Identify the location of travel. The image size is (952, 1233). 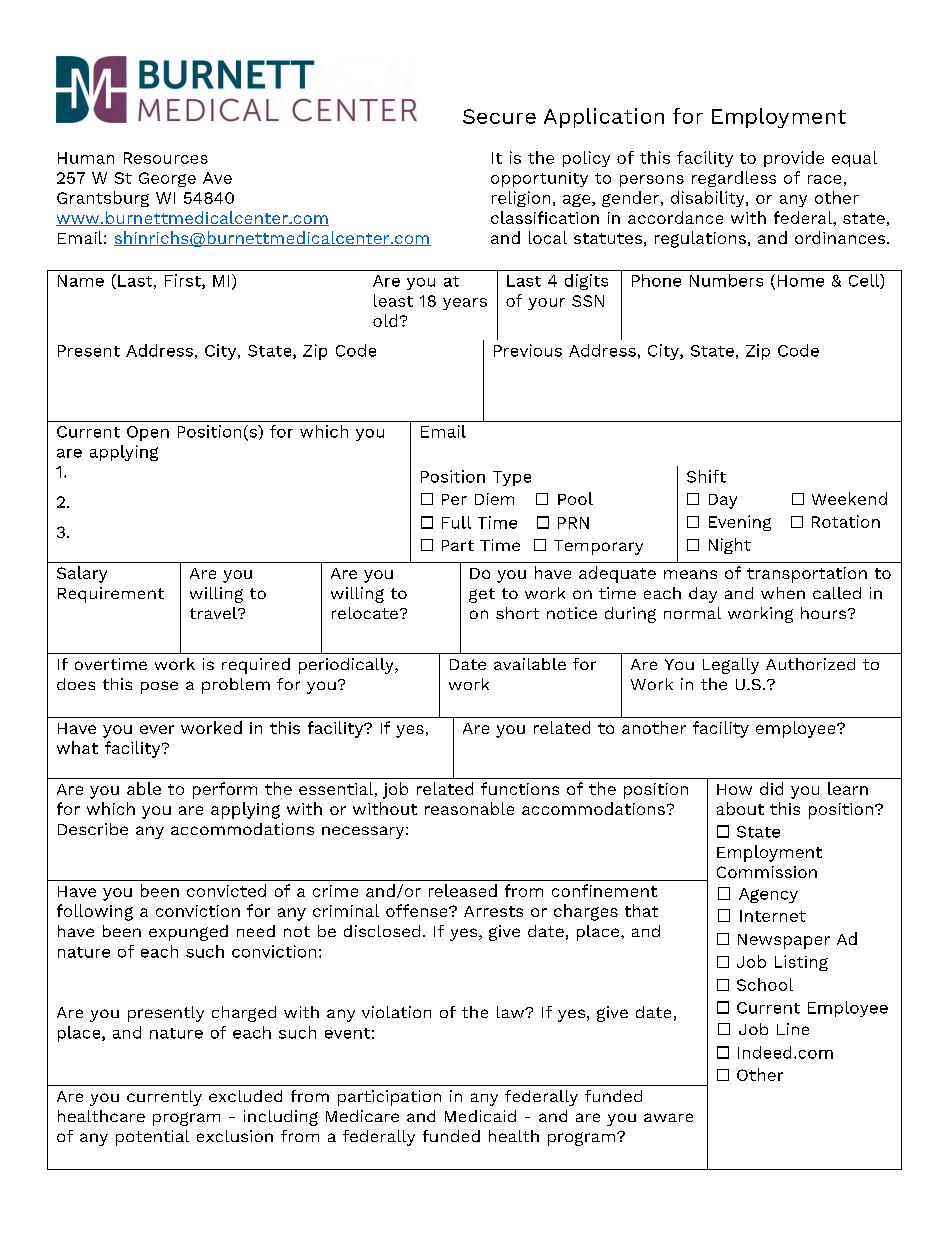
(214, 613).
